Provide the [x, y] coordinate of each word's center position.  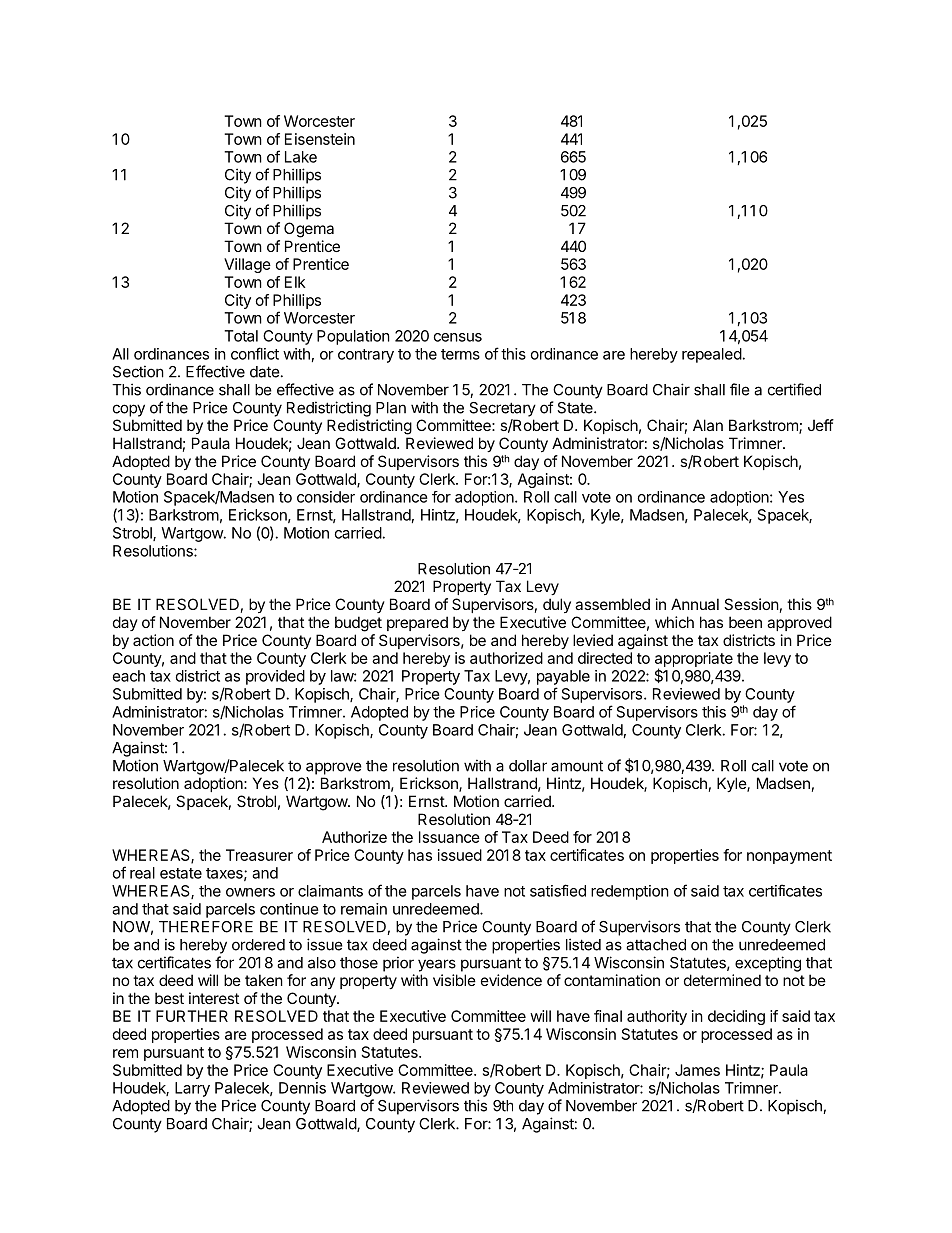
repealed [712, 355]
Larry [192, 1089]
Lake [301, 157]
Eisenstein [320, 139]
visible [454, 980]
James [697, 1070]
